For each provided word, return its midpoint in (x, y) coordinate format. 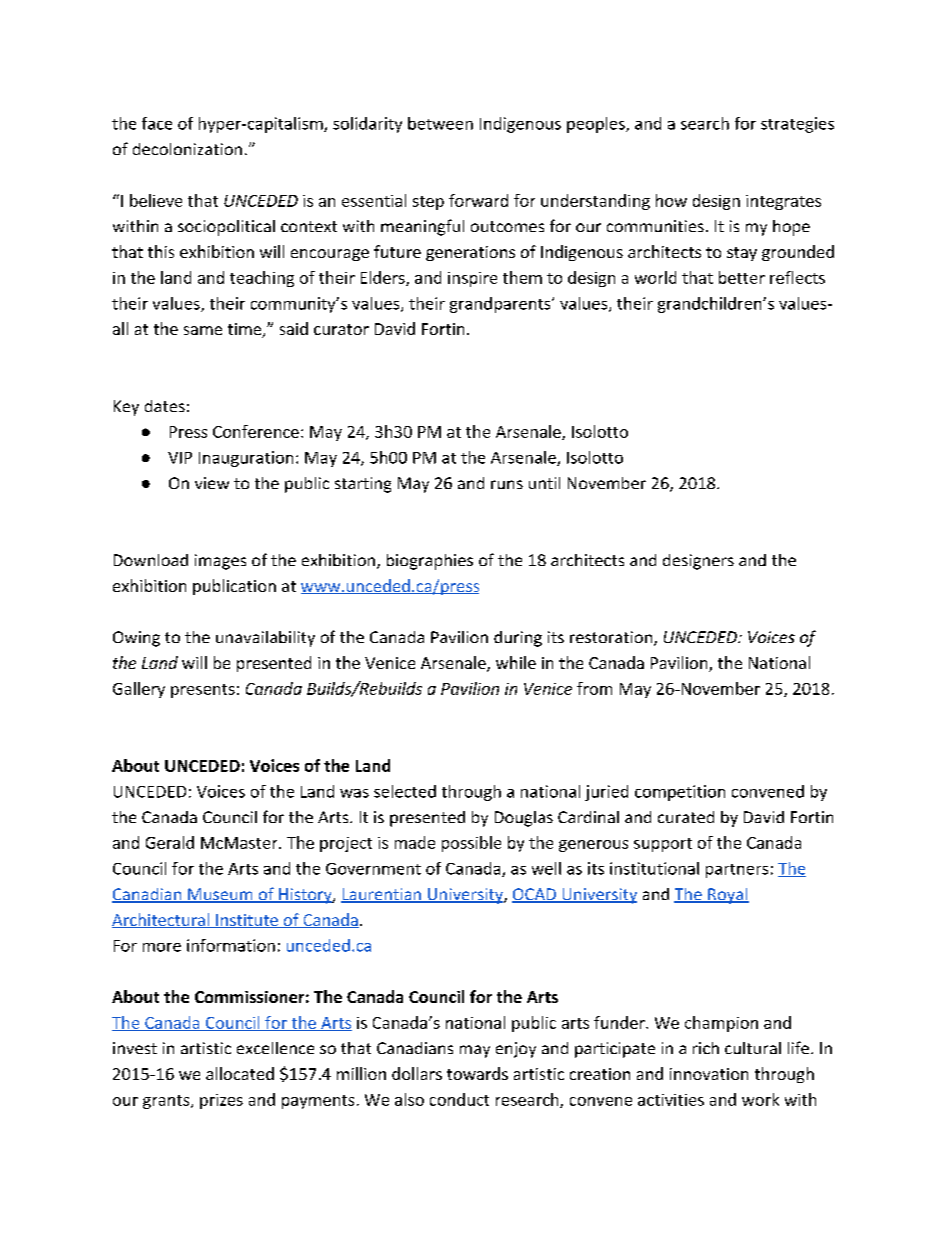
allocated (240, 1073)
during (518, 639)
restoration (611, 637)
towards (477, 1073)
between (440, 123)
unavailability (265, 639)
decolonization (187, 149)
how (671, 200)
